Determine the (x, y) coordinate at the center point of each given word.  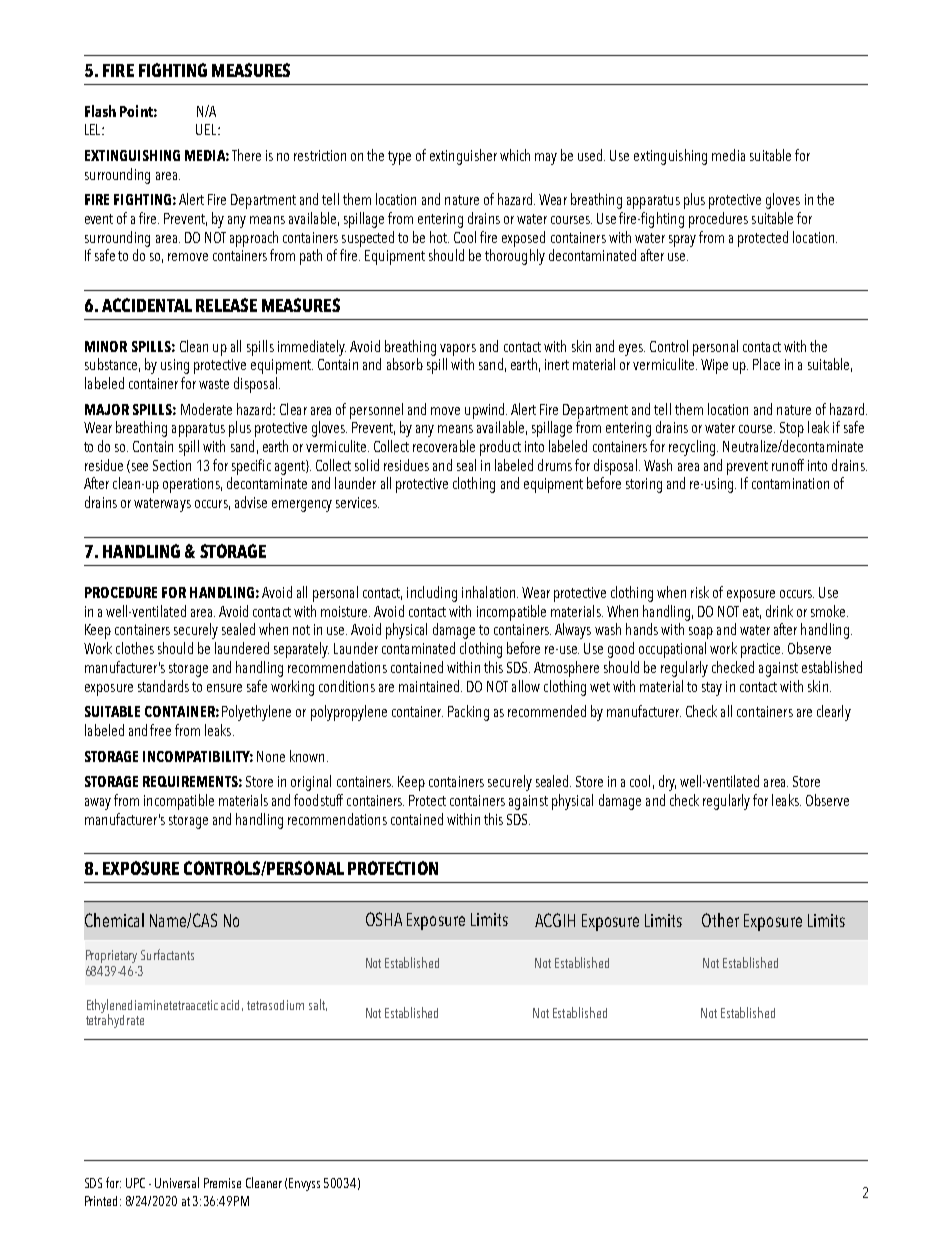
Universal (177, 1182)
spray (682, 241)
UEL (207, 129)
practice (762, 650)
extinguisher (463, 157)
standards (163, 686)
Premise (222, 1183)
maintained (430, 686)
